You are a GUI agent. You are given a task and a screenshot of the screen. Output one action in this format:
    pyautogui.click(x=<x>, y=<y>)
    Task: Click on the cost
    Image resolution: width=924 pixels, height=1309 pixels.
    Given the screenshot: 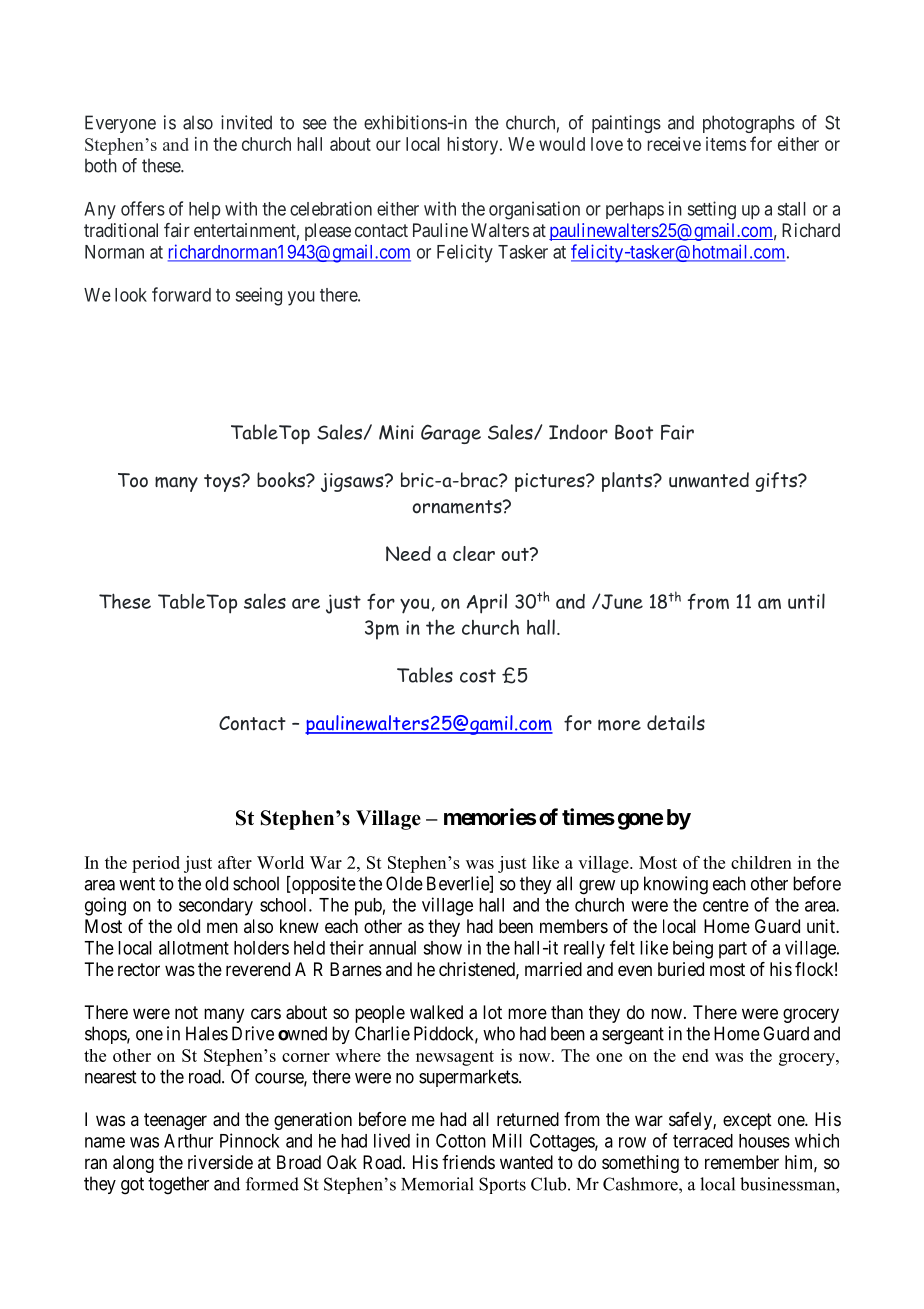 What is the action you would take?
    pyautogui.click(x=478, y=676)
